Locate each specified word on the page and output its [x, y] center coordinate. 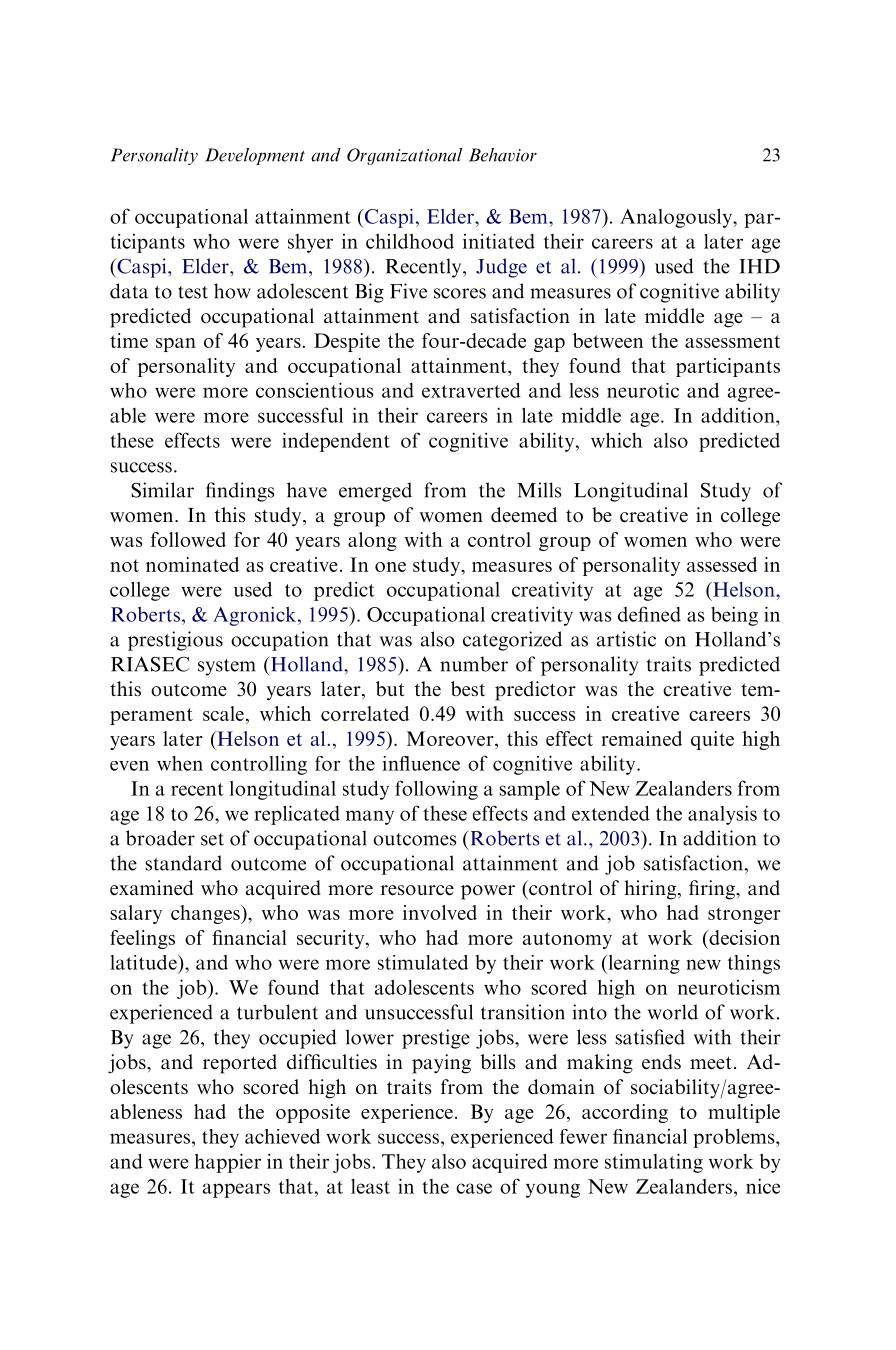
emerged [375, 492]
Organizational [404, 156]
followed [188, 539]
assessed [722, 564]
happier [228, 1163]
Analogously [677, 218]
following [436, 790]
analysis [722, 815]
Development [255, 156]
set [212, 839]
